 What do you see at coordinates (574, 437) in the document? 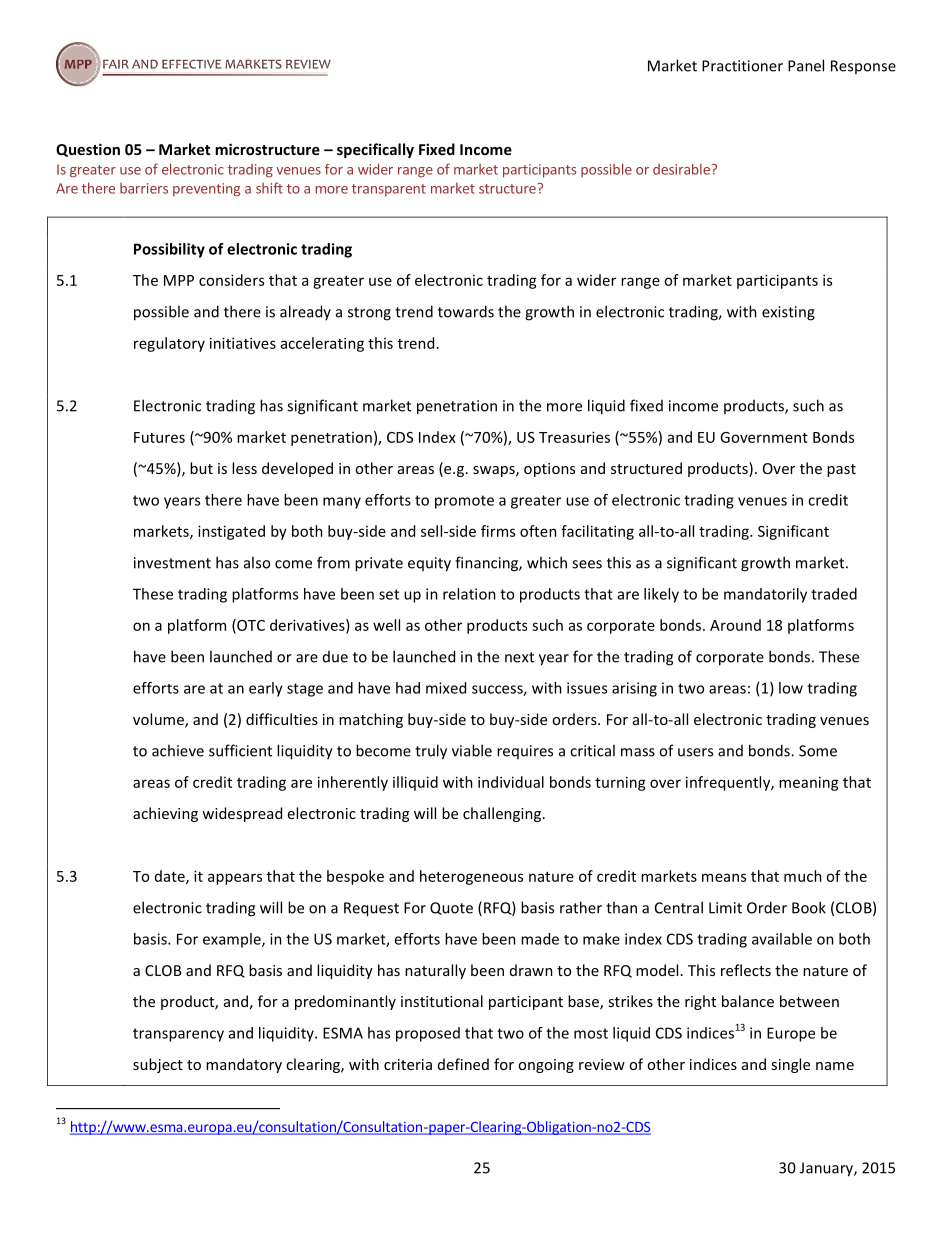
I see `Treasuries` at bounding box center [574, 437].
